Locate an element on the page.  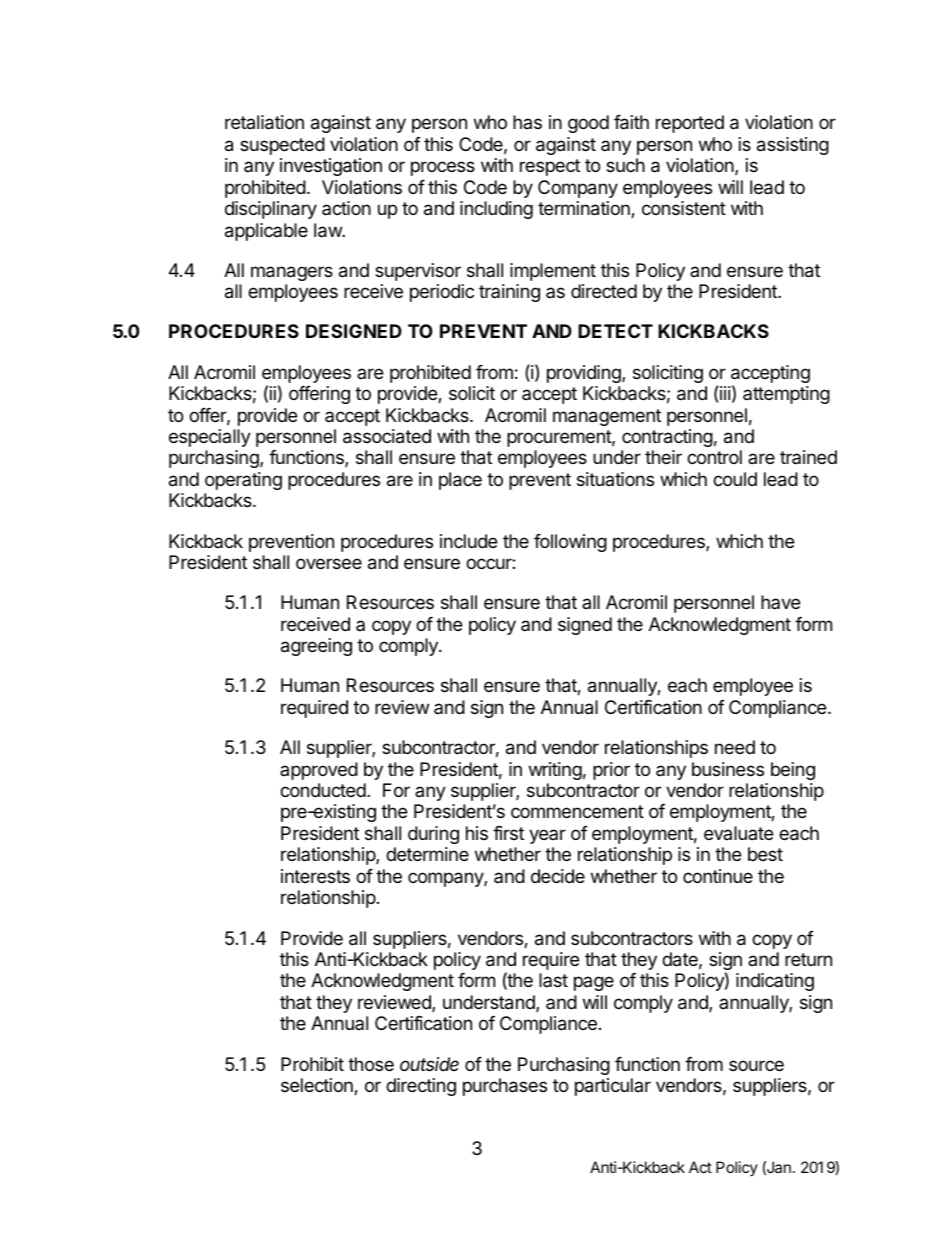
assisting is located at coordinates (793, 146).
